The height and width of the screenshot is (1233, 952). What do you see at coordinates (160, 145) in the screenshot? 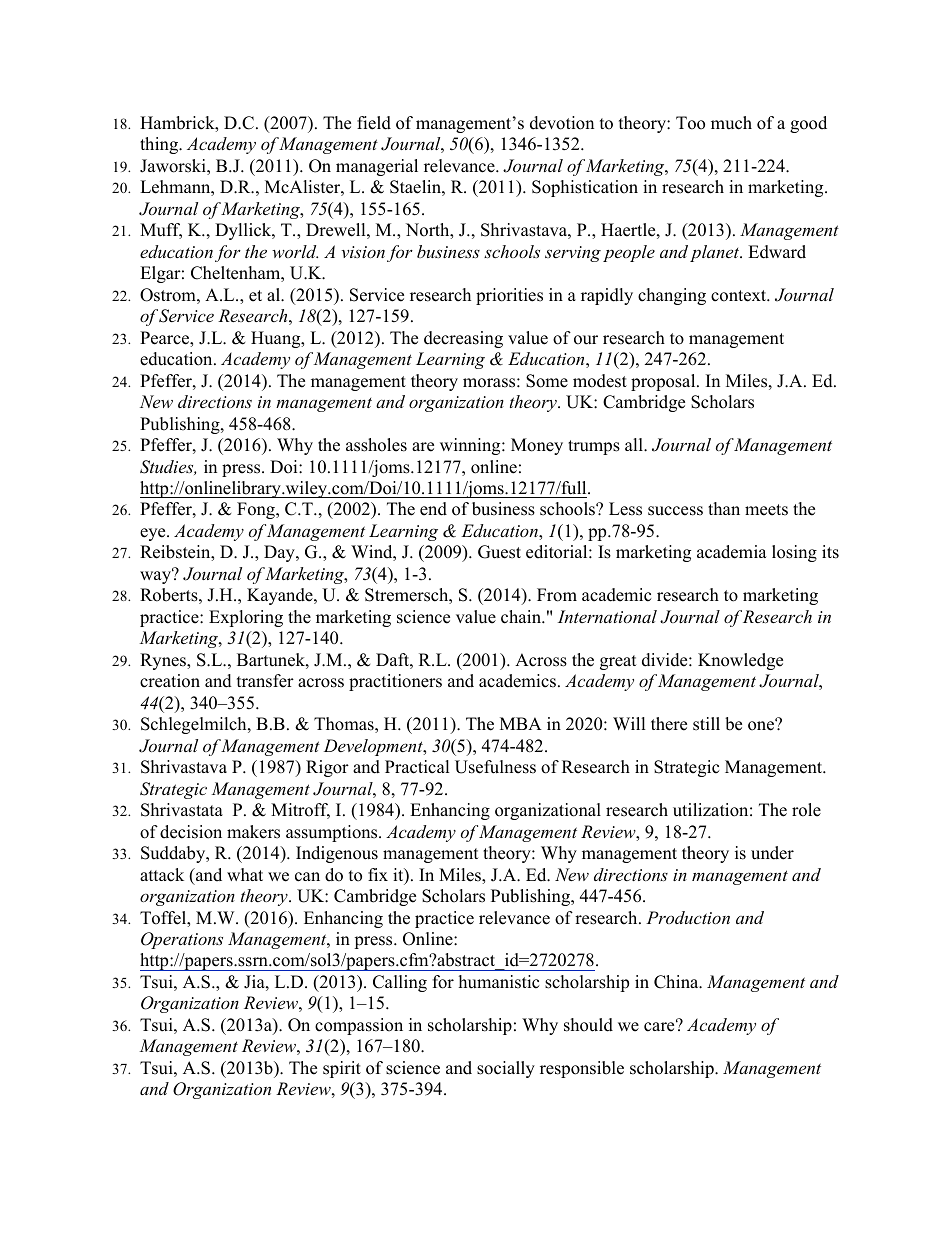
I see `thing` at bounding box center [160, 145].
